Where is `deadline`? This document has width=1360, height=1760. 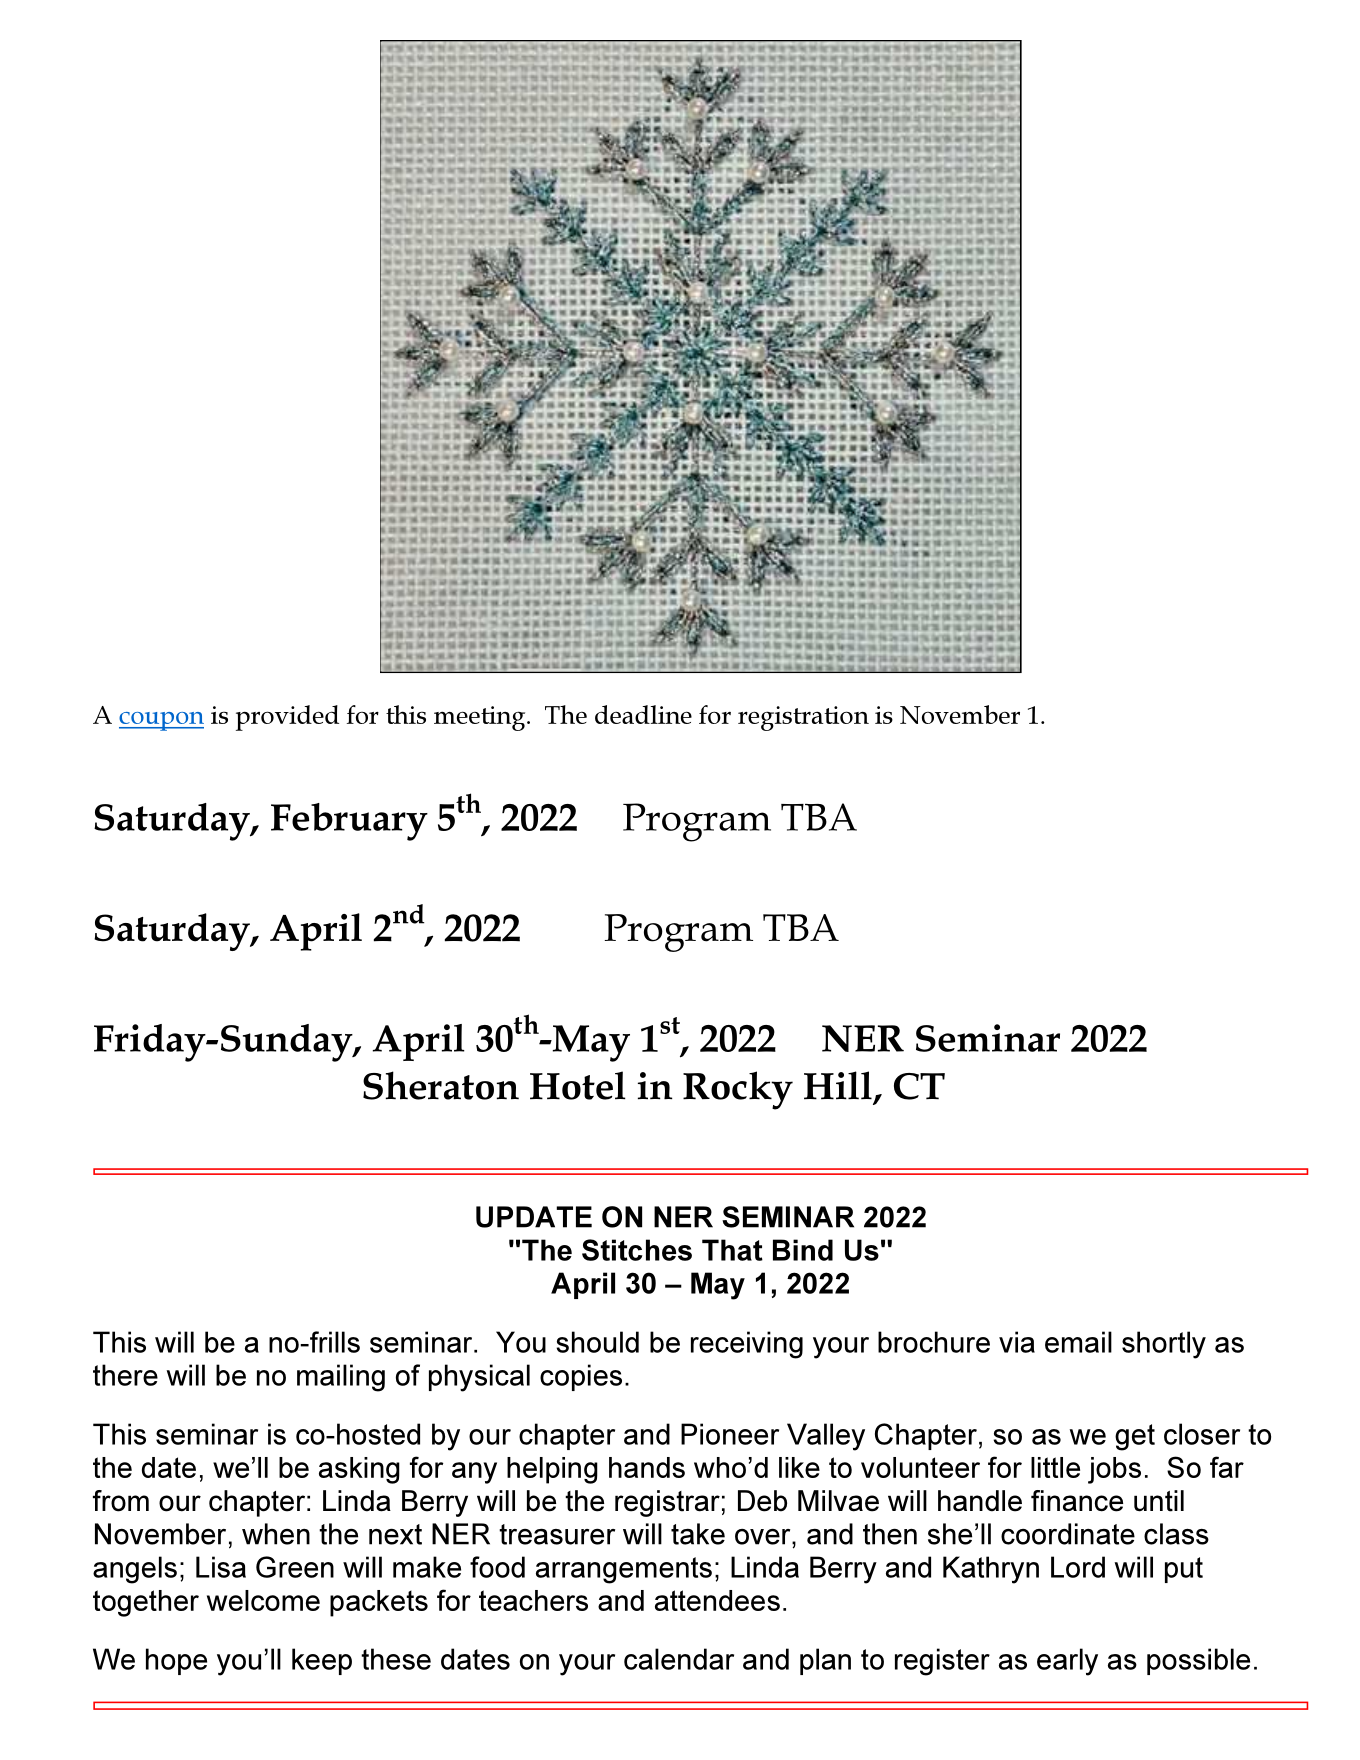
deadline is located at coordinates (643, 714).
